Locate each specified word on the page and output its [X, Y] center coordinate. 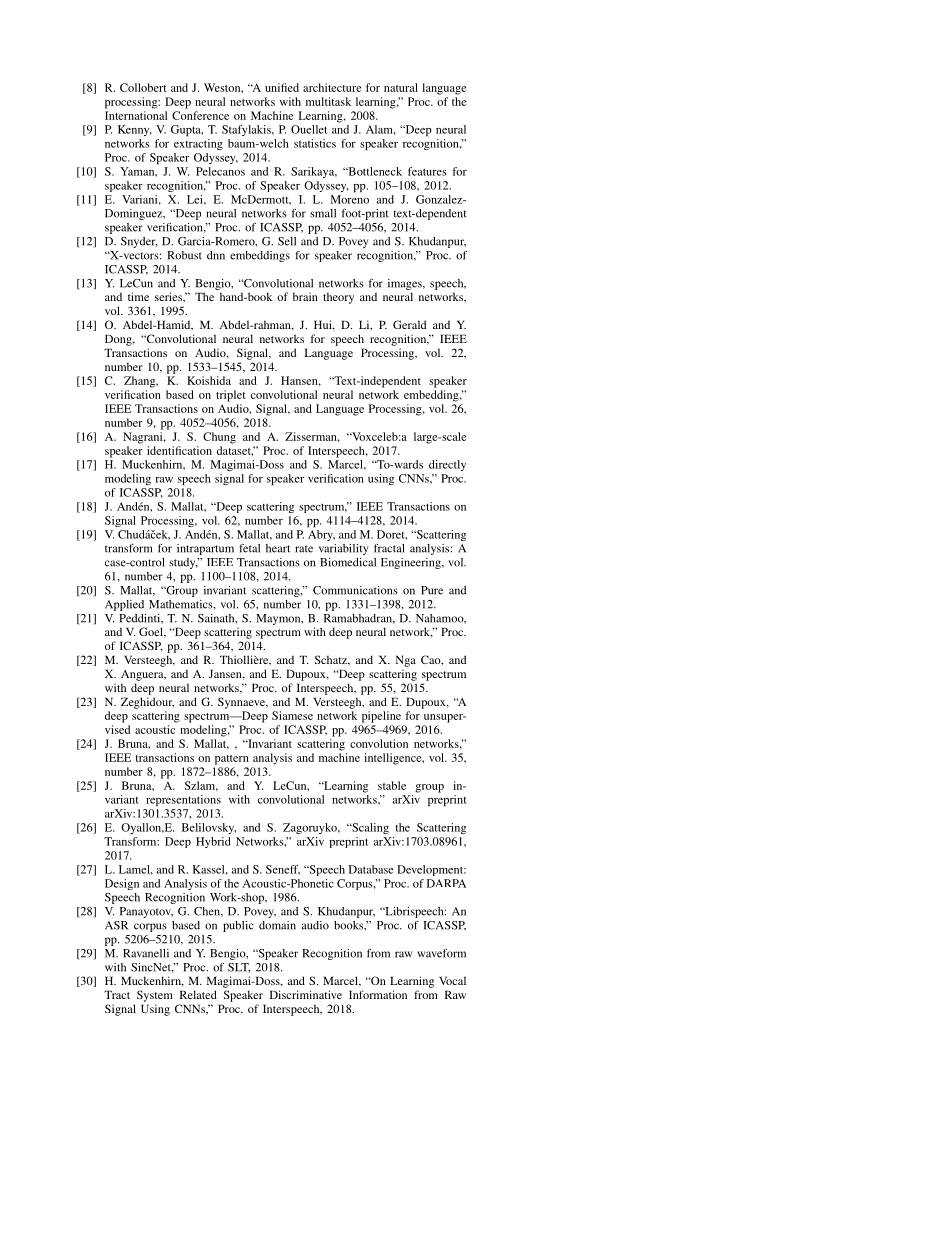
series [170, 297]
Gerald [409, 324]
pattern [232, 760]
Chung [219, 438]
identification [179, 450]
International [136, 115]
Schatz [332, 660]
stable [392, 785]
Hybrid [213, 842]
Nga [406, 661]
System [155, 996]
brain [305, 296]
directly [447, 465]
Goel [152, 632]
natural [401, 87]
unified [282, 87]
